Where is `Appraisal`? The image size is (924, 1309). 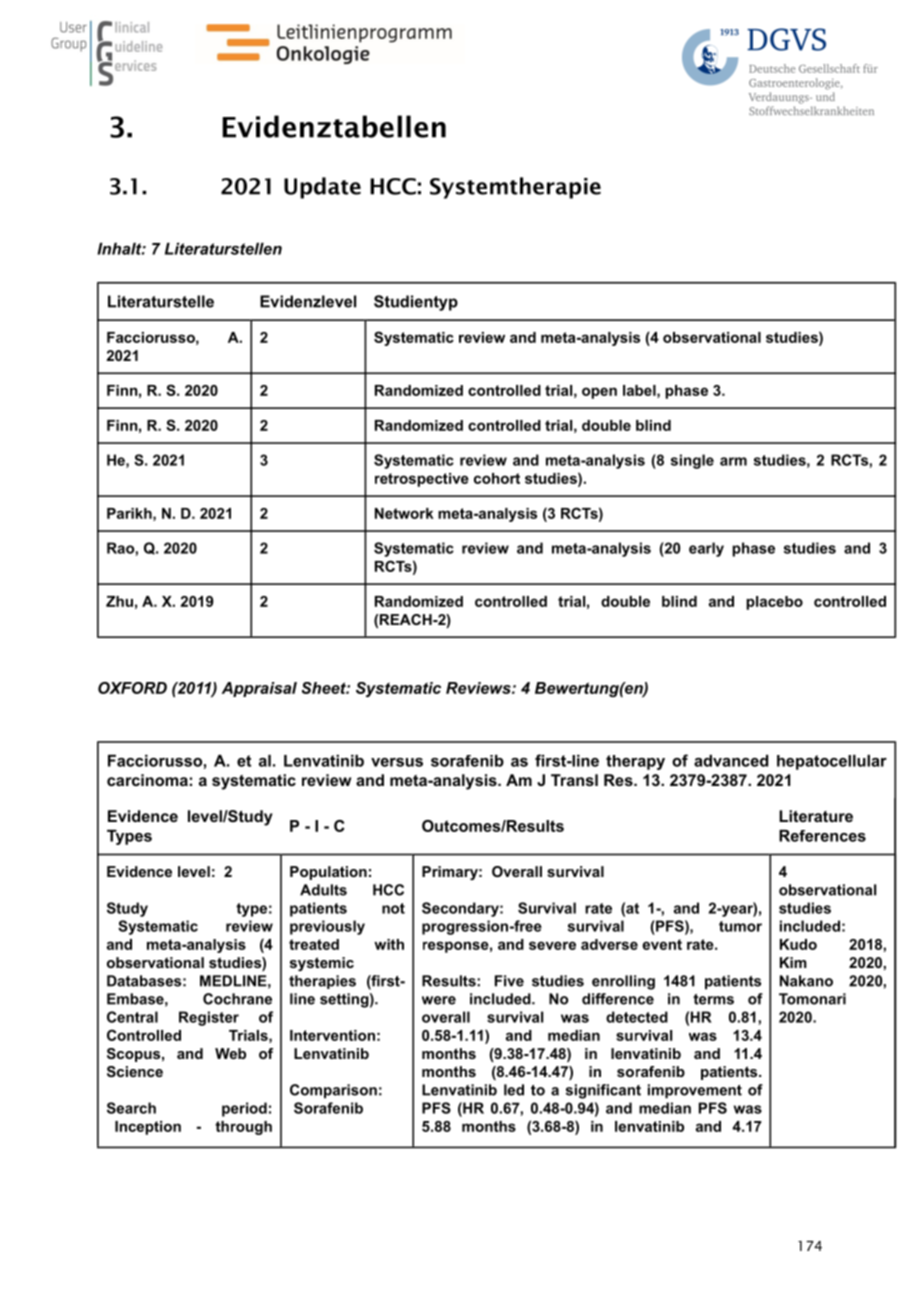
Appraisal is located at coordinates (259, 689).
